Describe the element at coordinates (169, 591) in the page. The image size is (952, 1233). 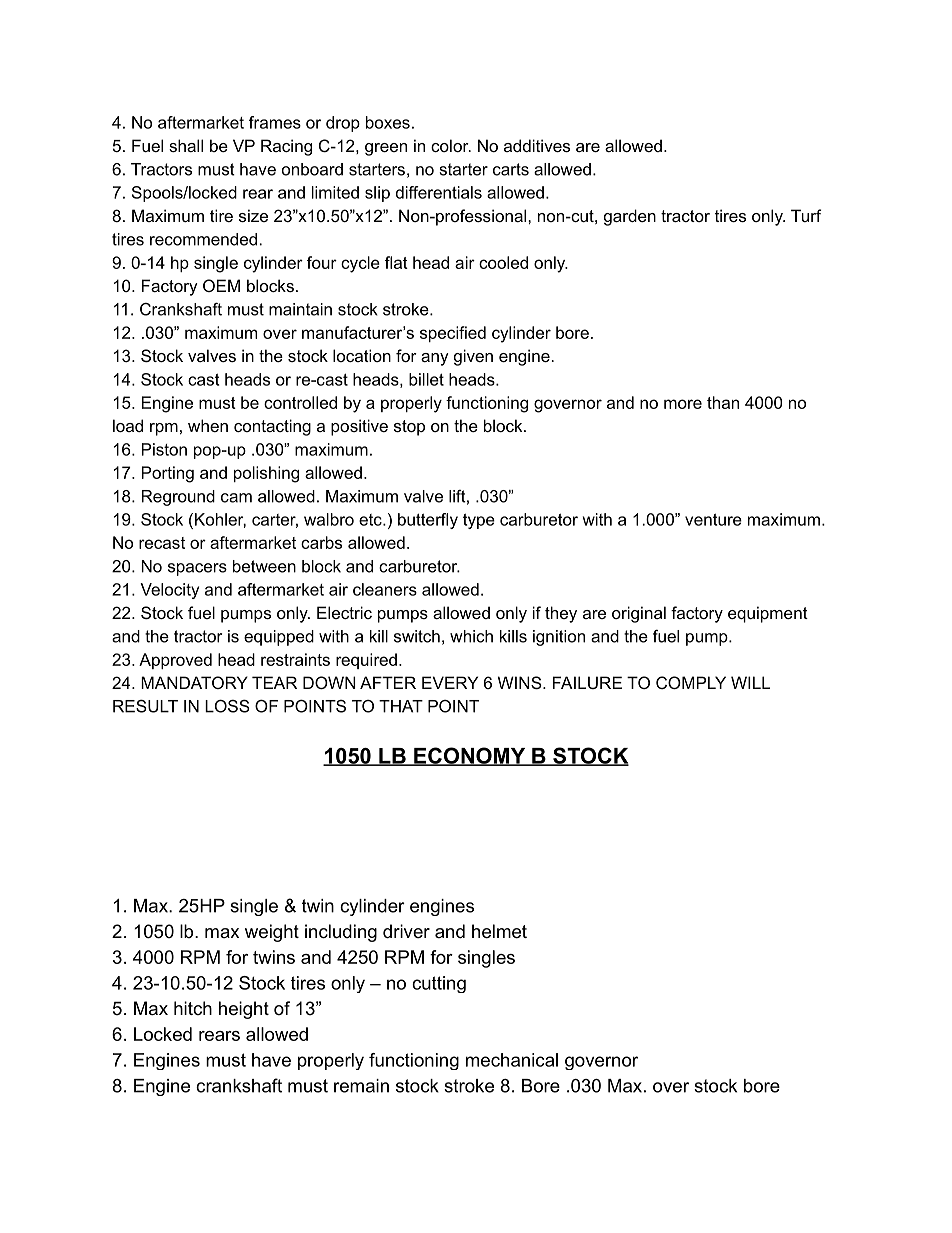
I see `Velocity` at that location.
